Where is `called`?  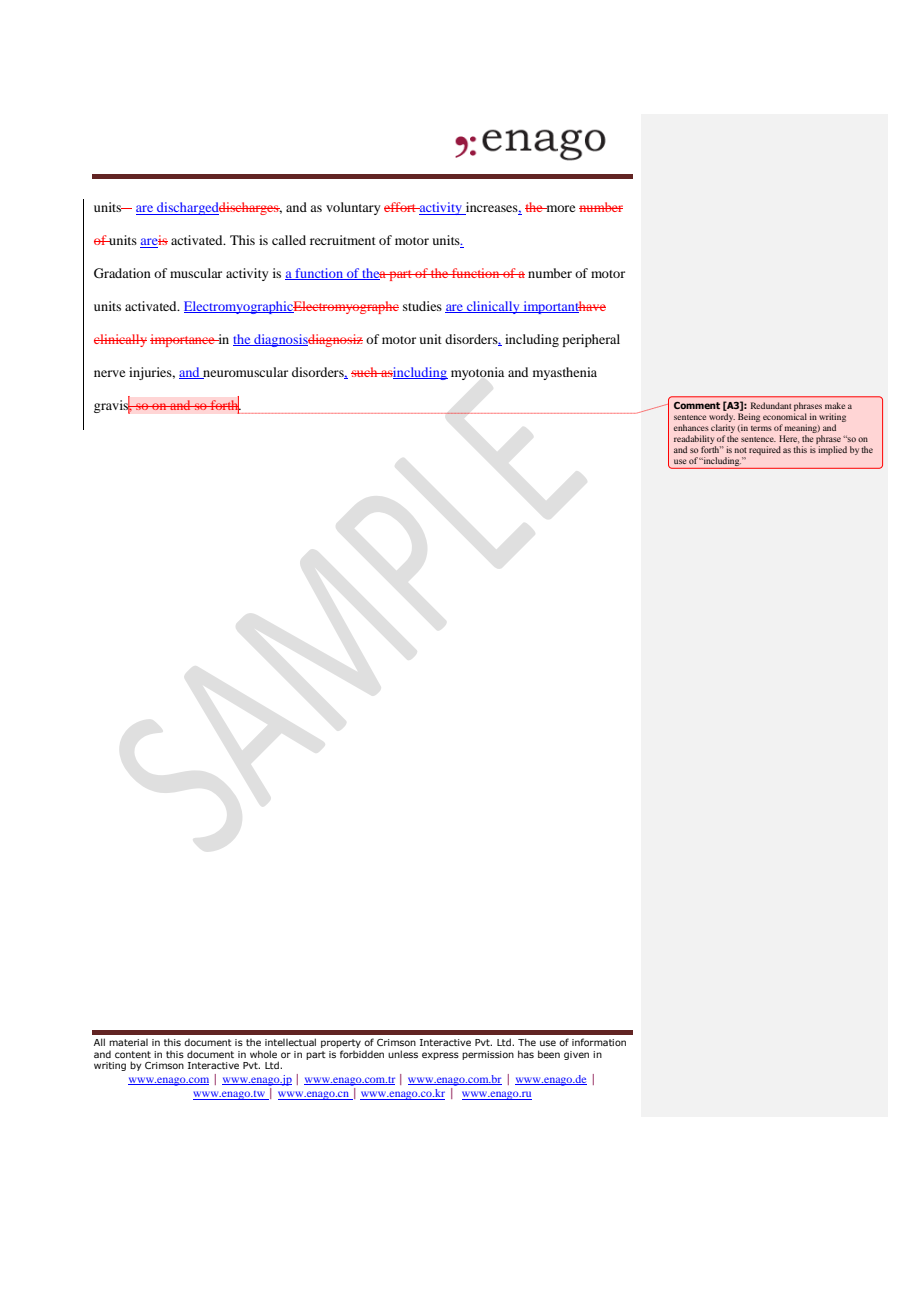
called is located at coordinates (289, 240).
